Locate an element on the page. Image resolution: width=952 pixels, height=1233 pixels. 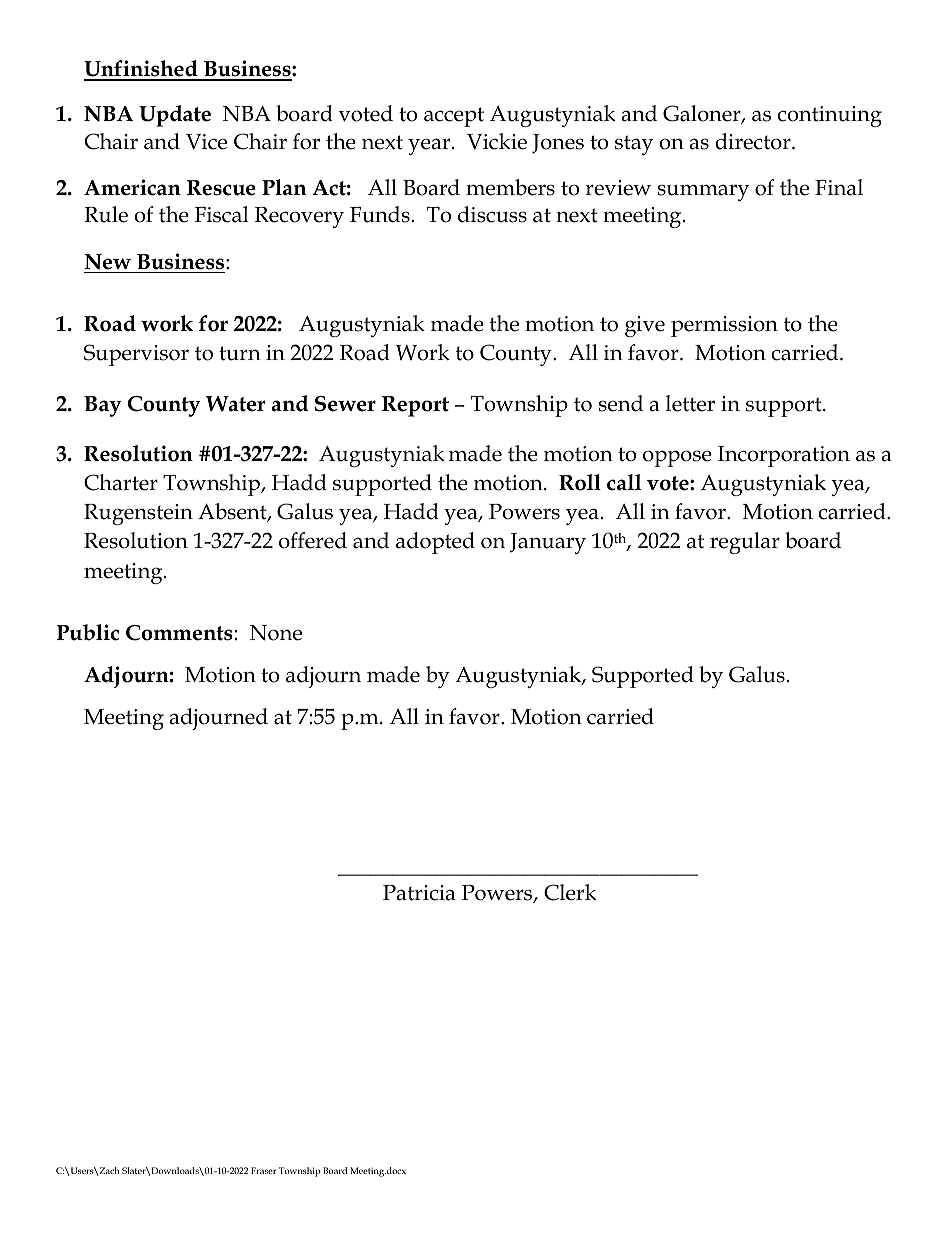
Vice is located at coordinates (206, 142).
